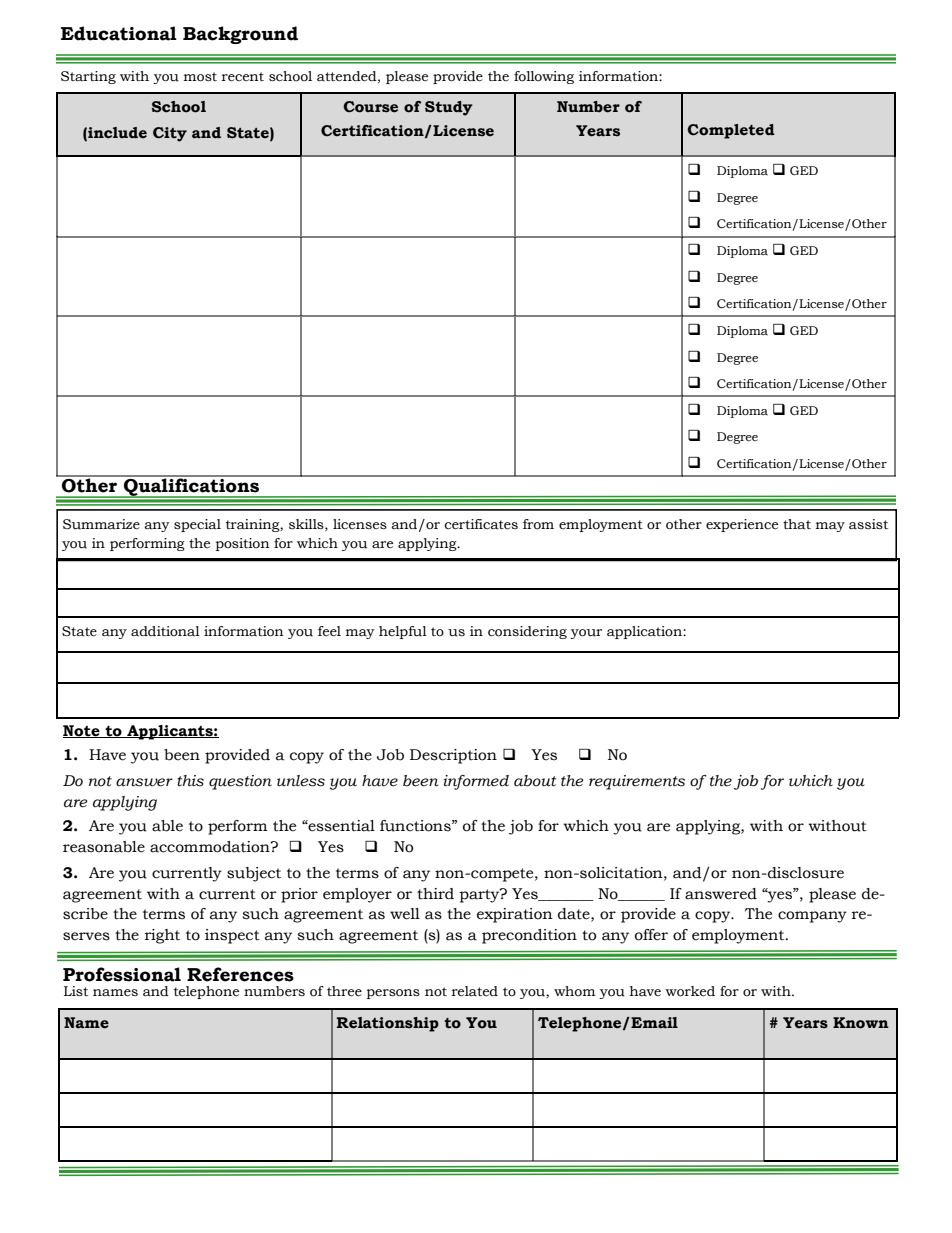  I want to click on most, so click(200, 77).
